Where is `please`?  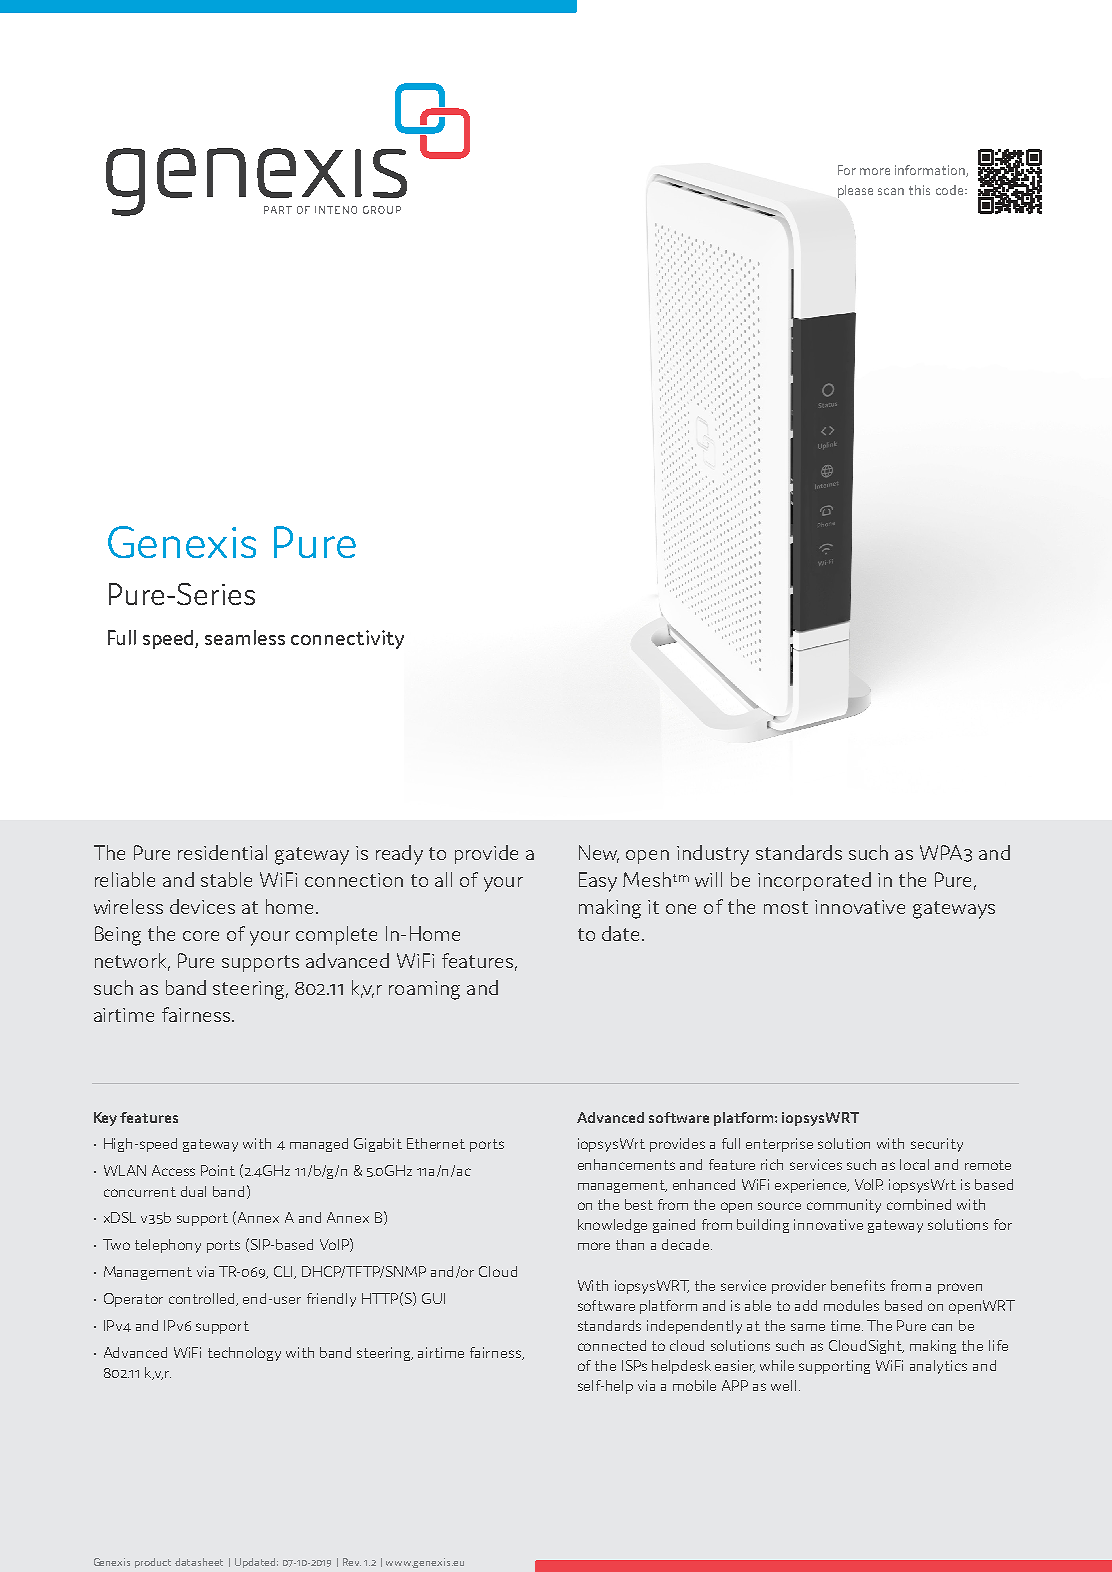
please is located at coordinates (855, 191).
